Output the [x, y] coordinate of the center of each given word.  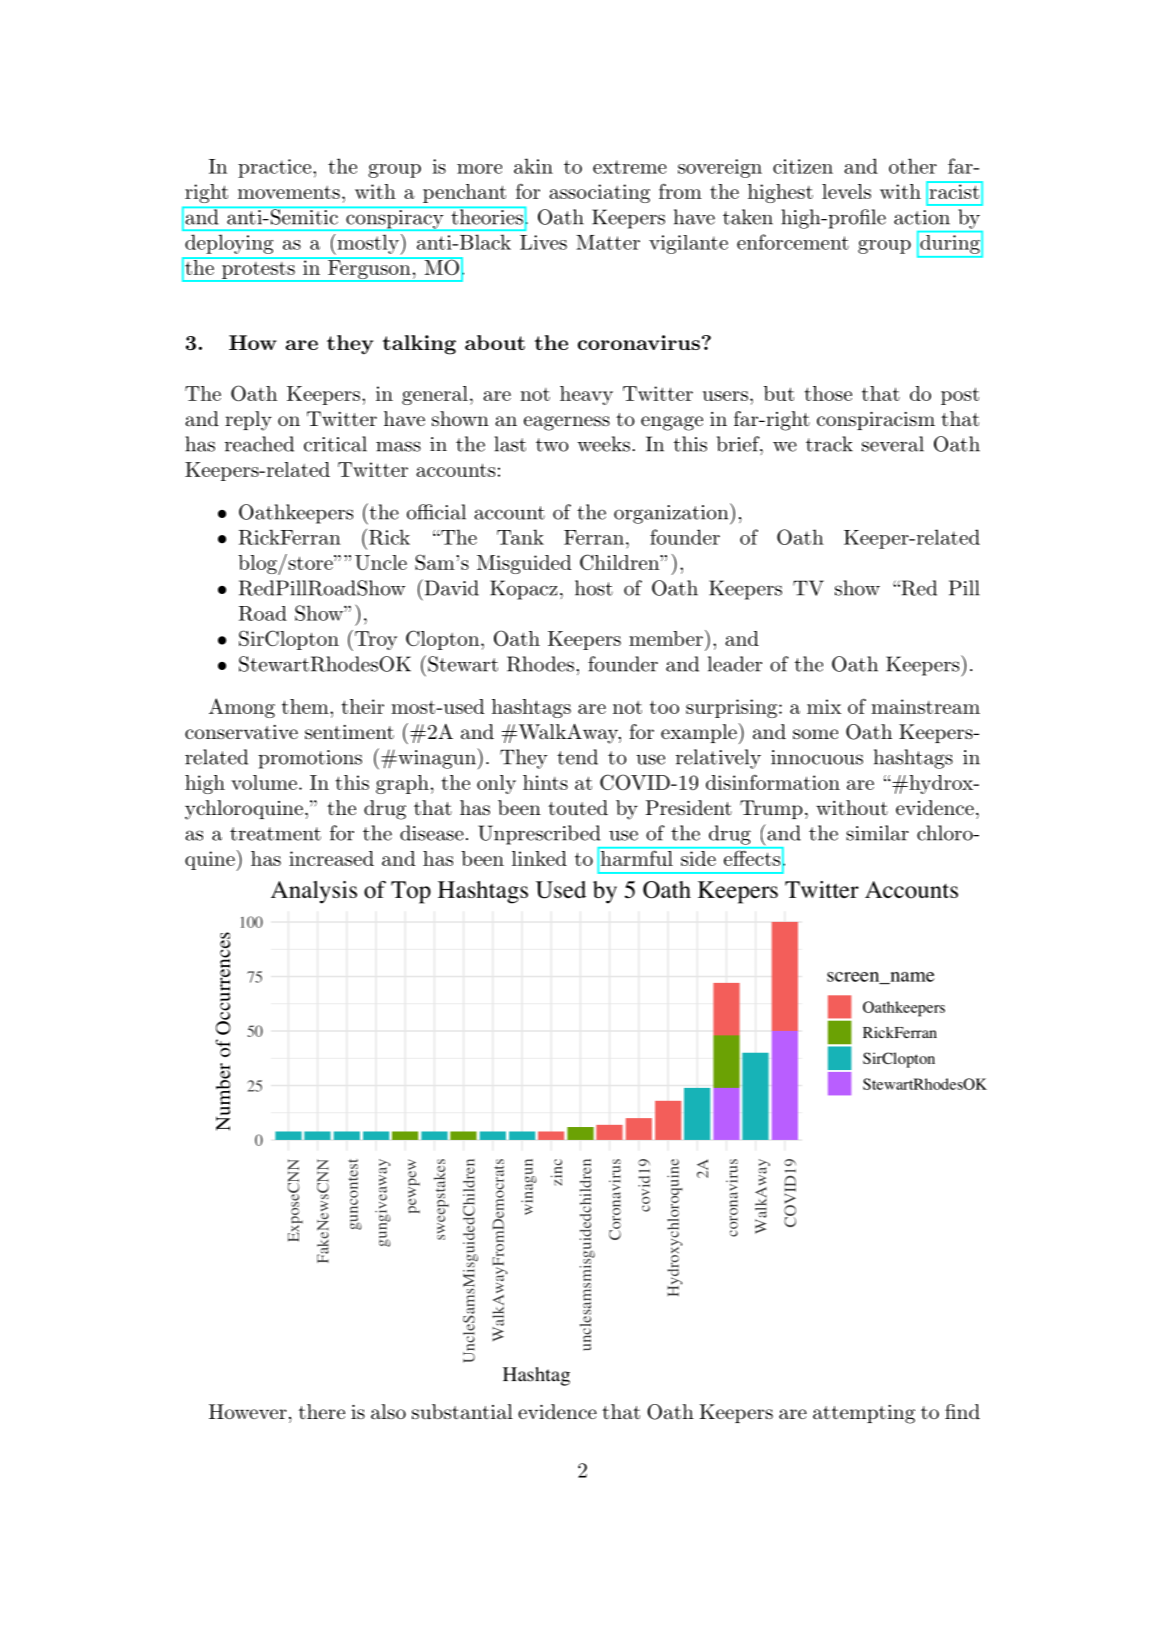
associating [599, 193]
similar [877, 833]
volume [264, 782]
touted [578, 808]
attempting [864, 1414]
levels [846, 191]
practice [274, 168]
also [388, 1412]
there [322, 1411]
